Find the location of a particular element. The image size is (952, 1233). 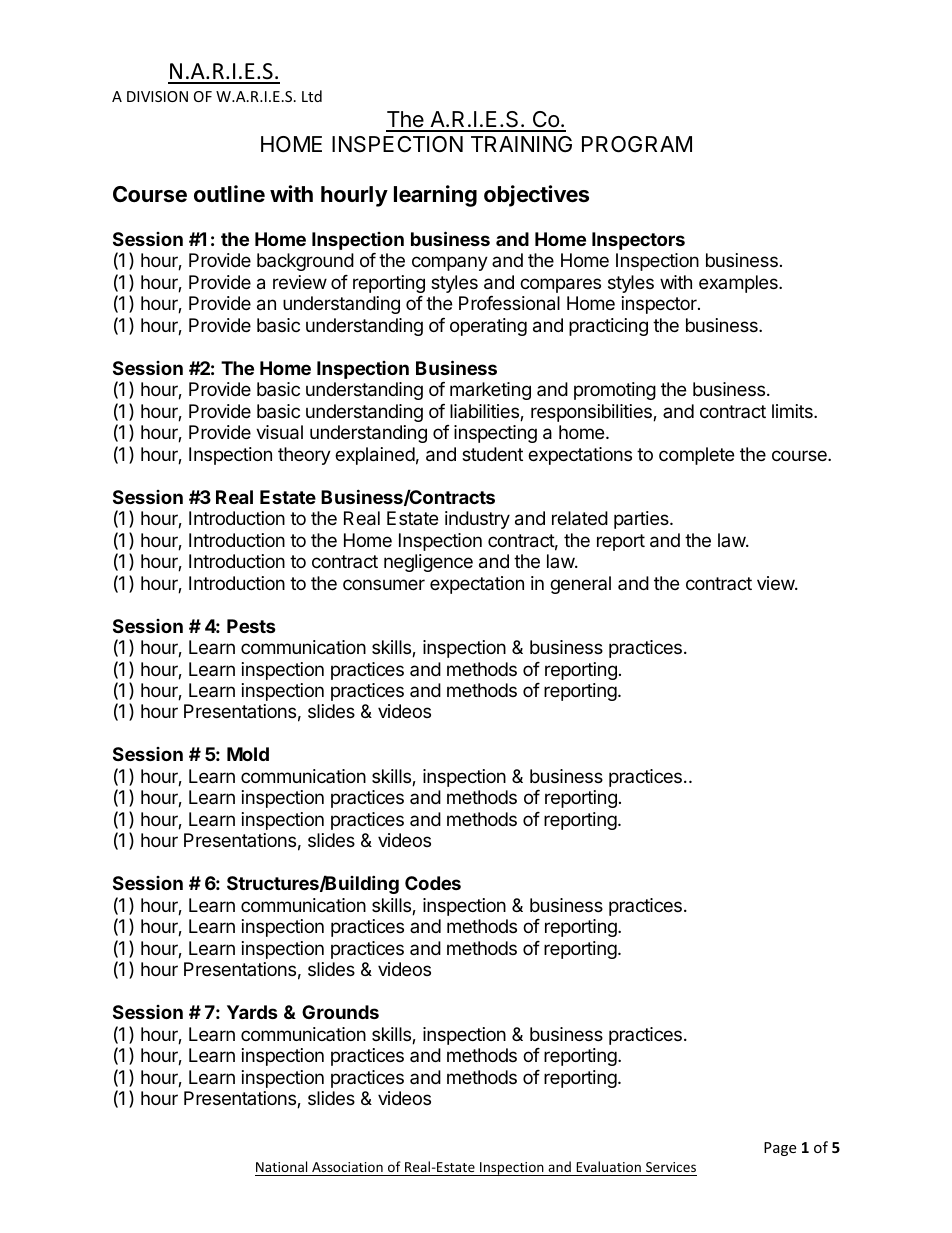

complete is located at coordinates (696, 456).
